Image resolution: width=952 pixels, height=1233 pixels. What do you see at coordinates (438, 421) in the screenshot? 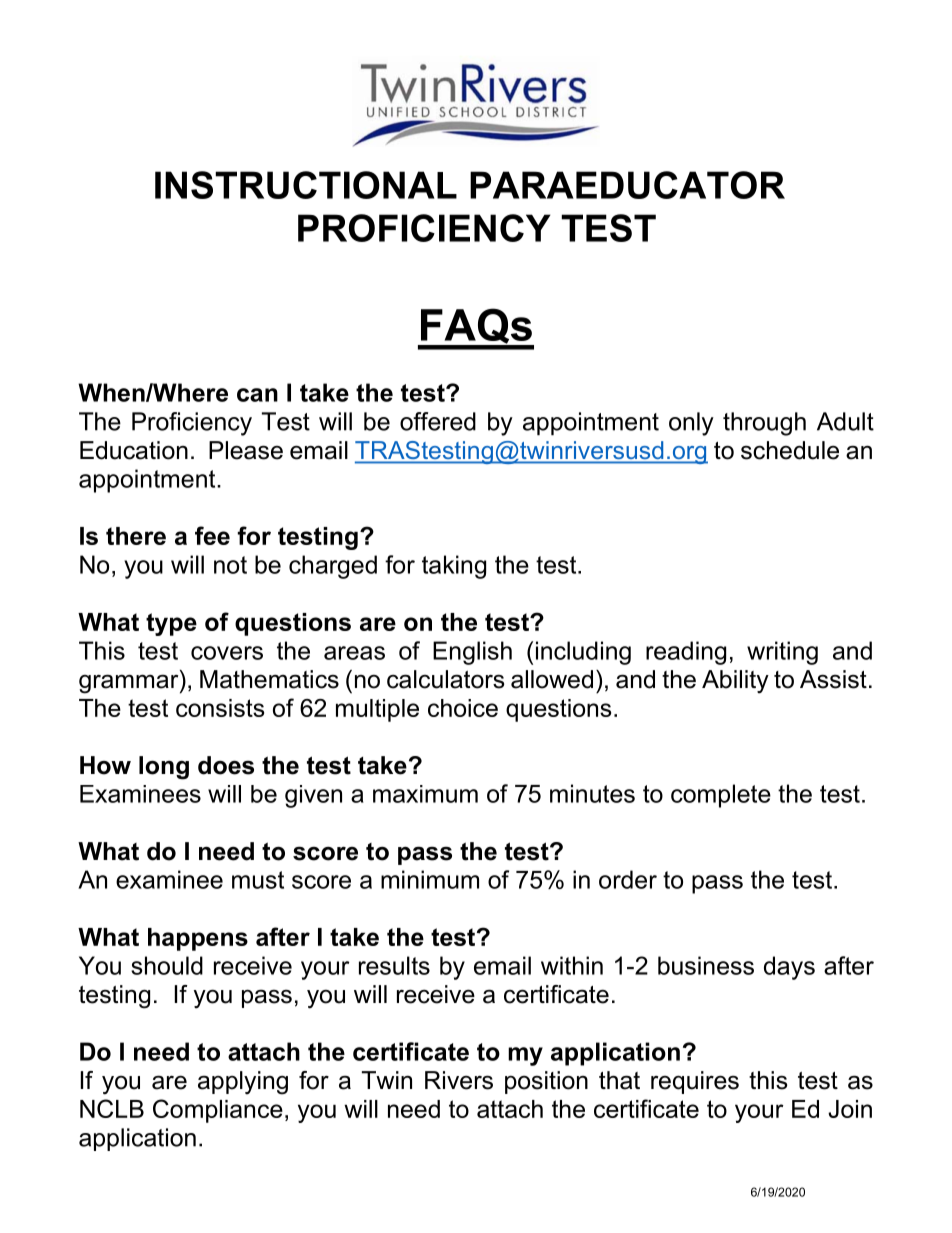
I see `offered` at bounding box center [438, 421].
